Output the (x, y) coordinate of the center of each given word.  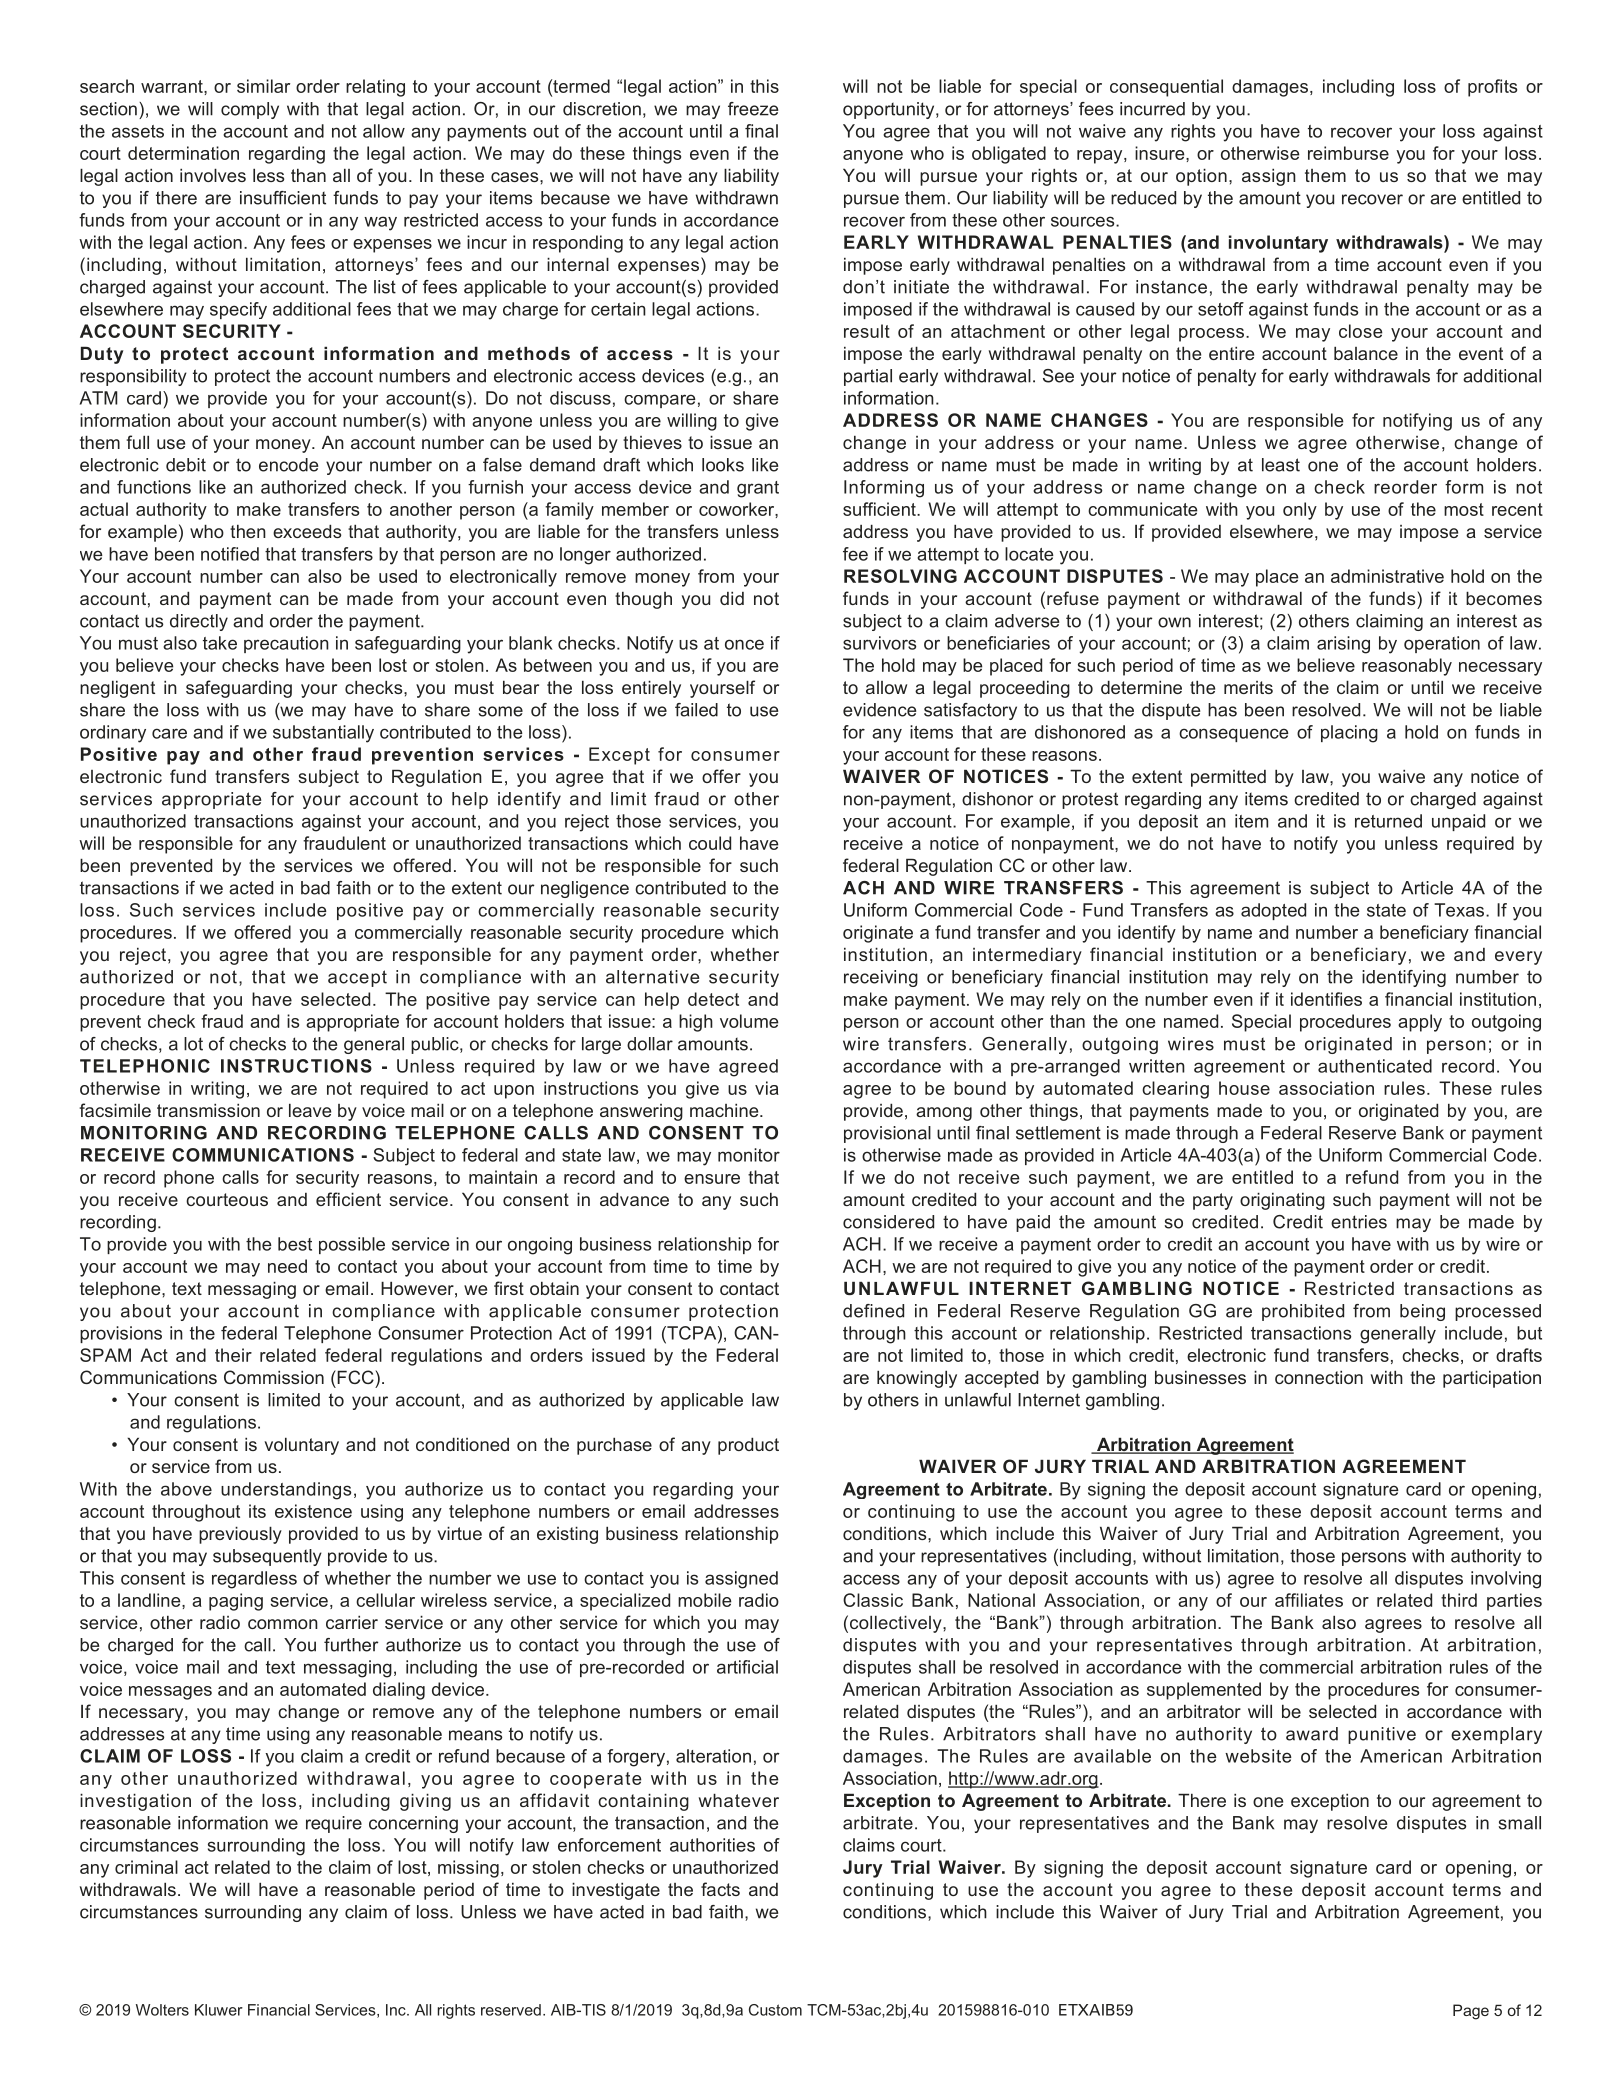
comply (250, 110)
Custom (775, 2010)
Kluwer (219, 2010)
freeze (753, 109)
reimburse (1348, 153)
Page (1471, 2012)
